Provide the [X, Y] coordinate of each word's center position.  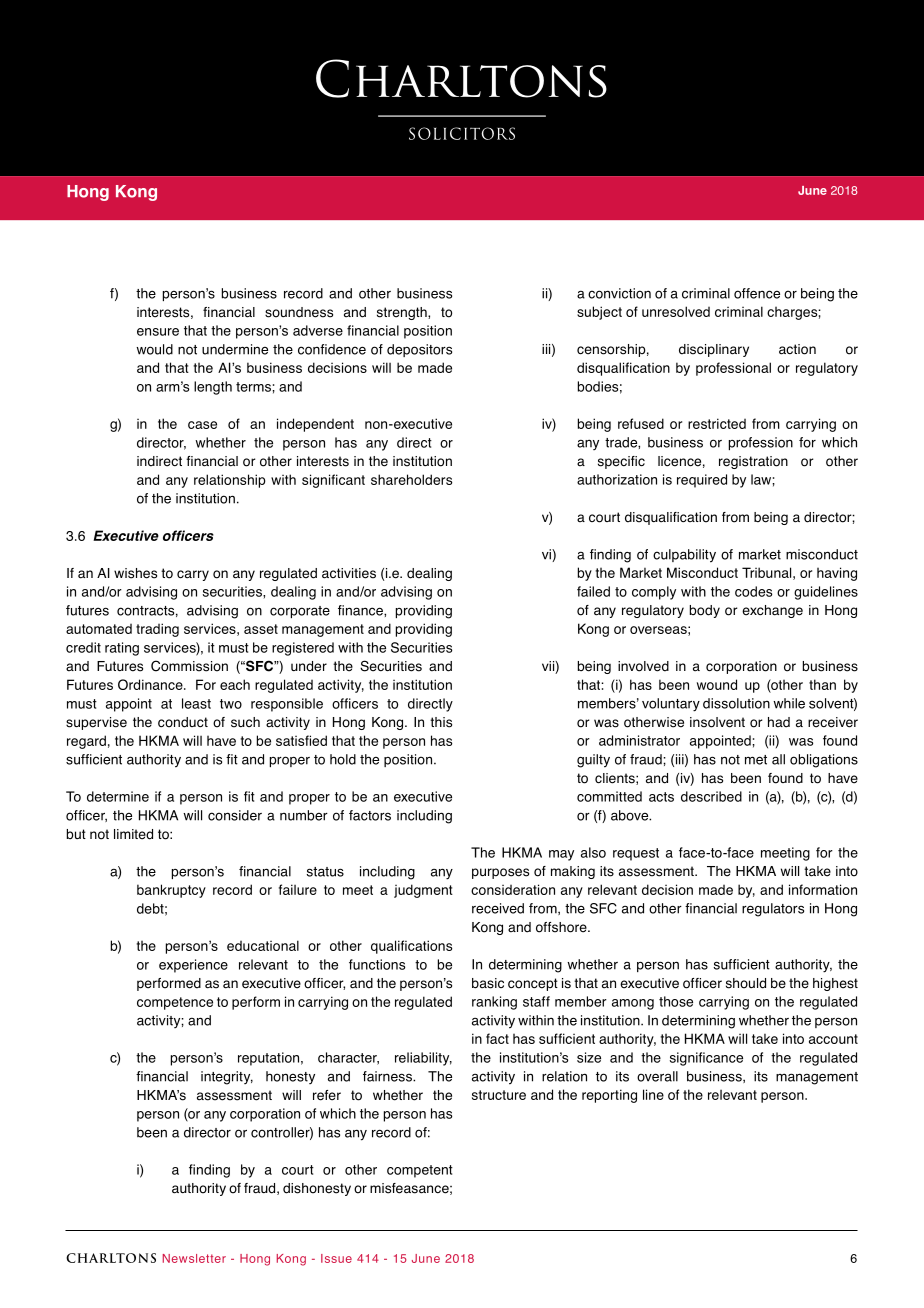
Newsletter [194, 1258]
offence [757, 293]
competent [420, 1171]
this [441, 722]
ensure [158, 332]
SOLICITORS [462, 133]
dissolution [736, 703]
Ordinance [151, 684]
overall [657, 1076]
